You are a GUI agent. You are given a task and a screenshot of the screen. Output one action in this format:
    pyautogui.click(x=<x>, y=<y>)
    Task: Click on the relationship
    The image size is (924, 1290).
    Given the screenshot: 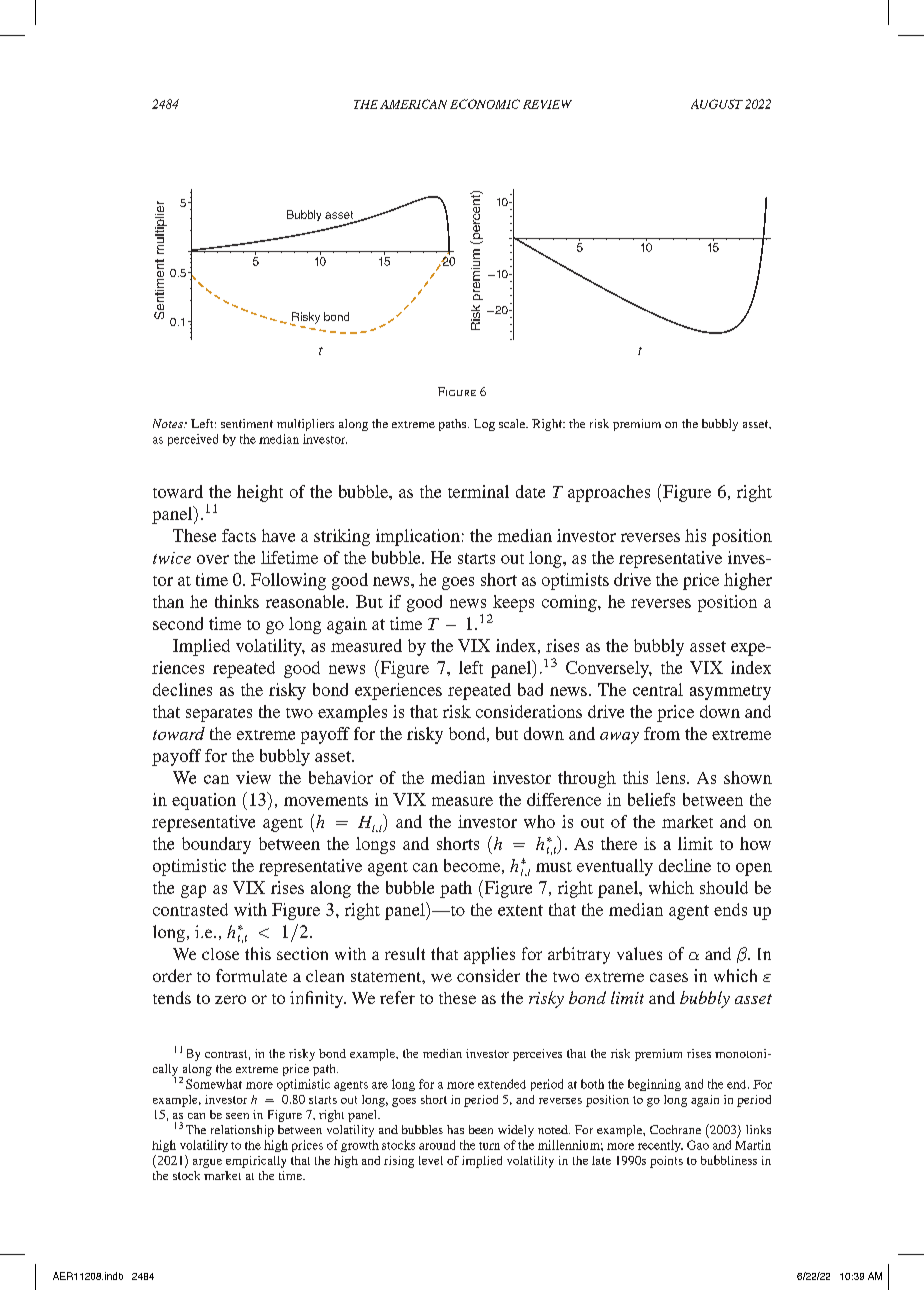 What is the action you would take?
    pyautogui.click(x=242, y=1131)
